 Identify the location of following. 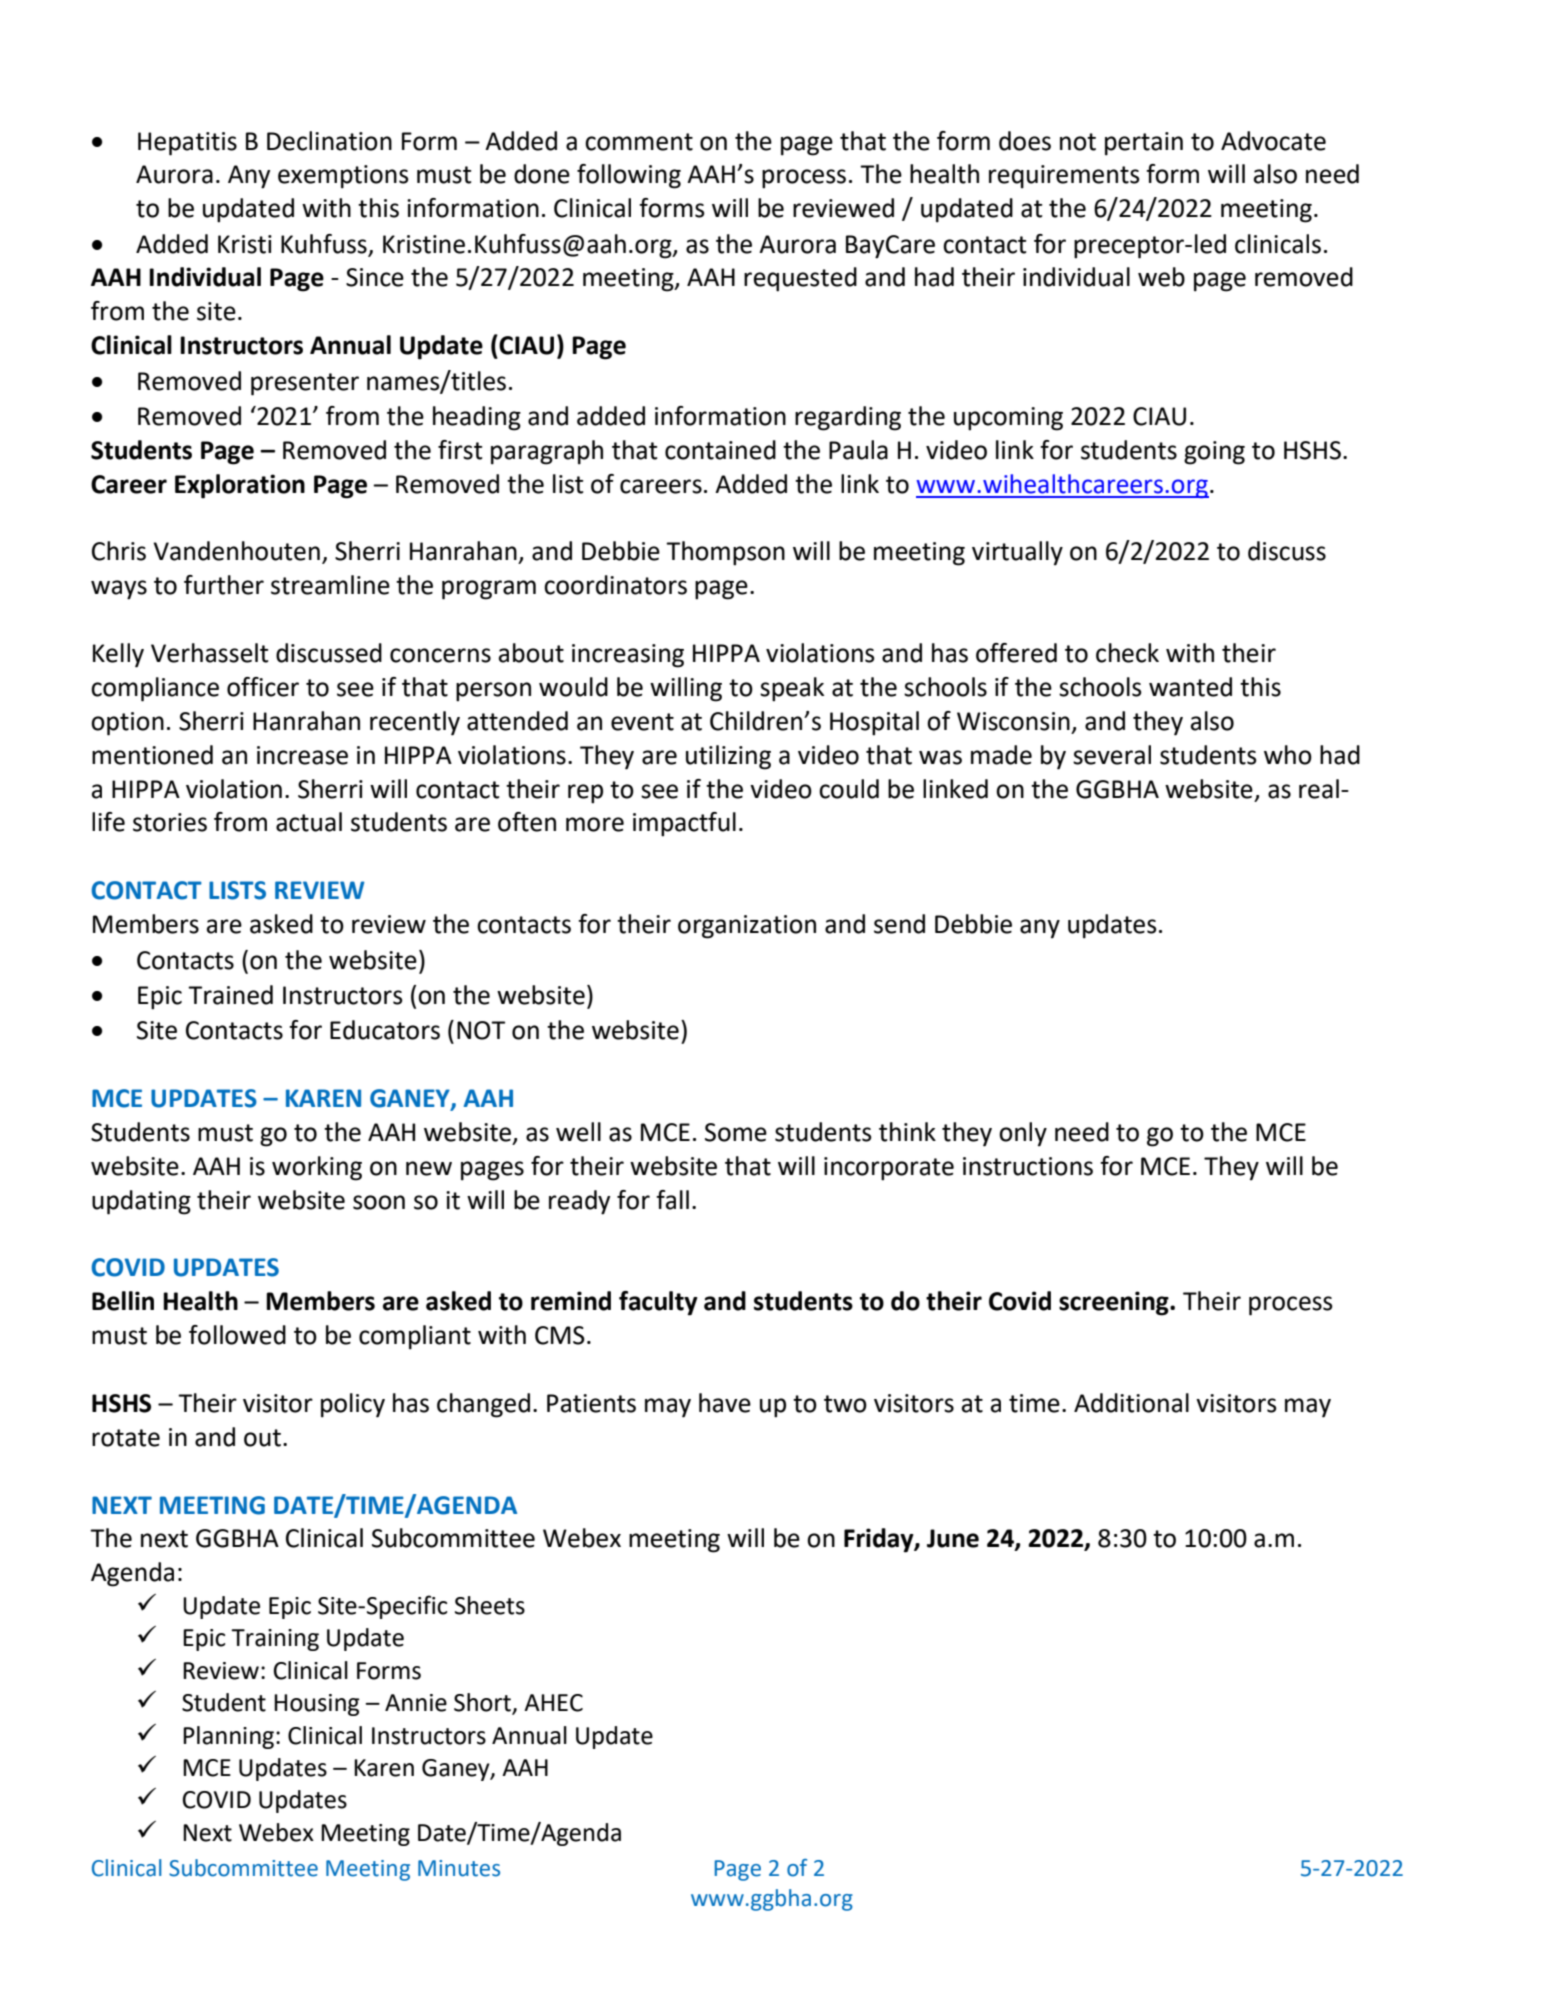
(629, 176).
